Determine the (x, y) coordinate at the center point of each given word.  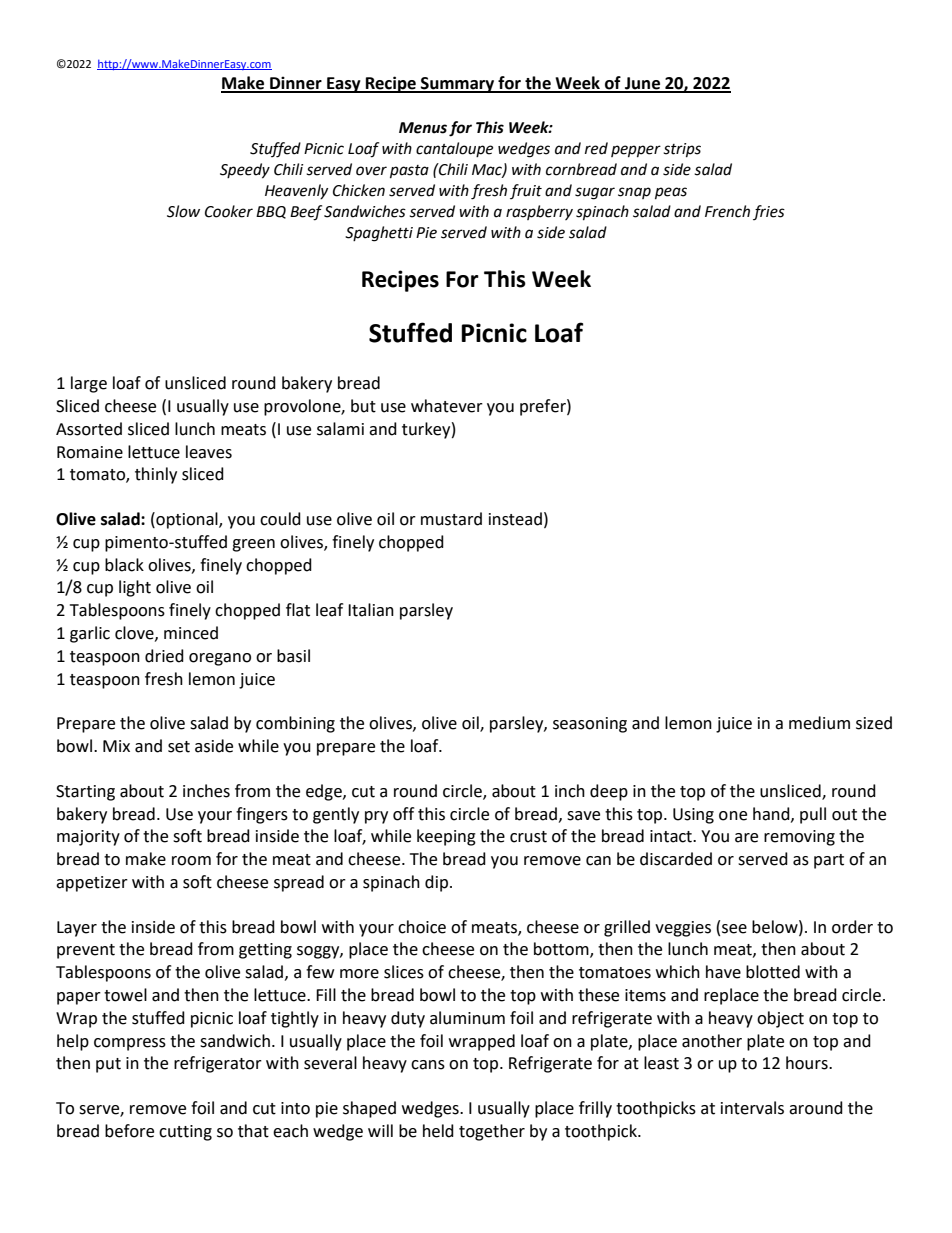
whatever (447, 406)
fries (769, 212)
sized (874, 723)
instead (515, 519)
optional (187, 520)
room (191, 861)
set (179, 747)
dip (436, 883)
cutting (185, 1133)
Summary (458, 85)
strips (682, 150)
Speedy (245, 171)
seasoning (590, 725)
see (734, 929)
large (89, 384)
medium (819, 723)
